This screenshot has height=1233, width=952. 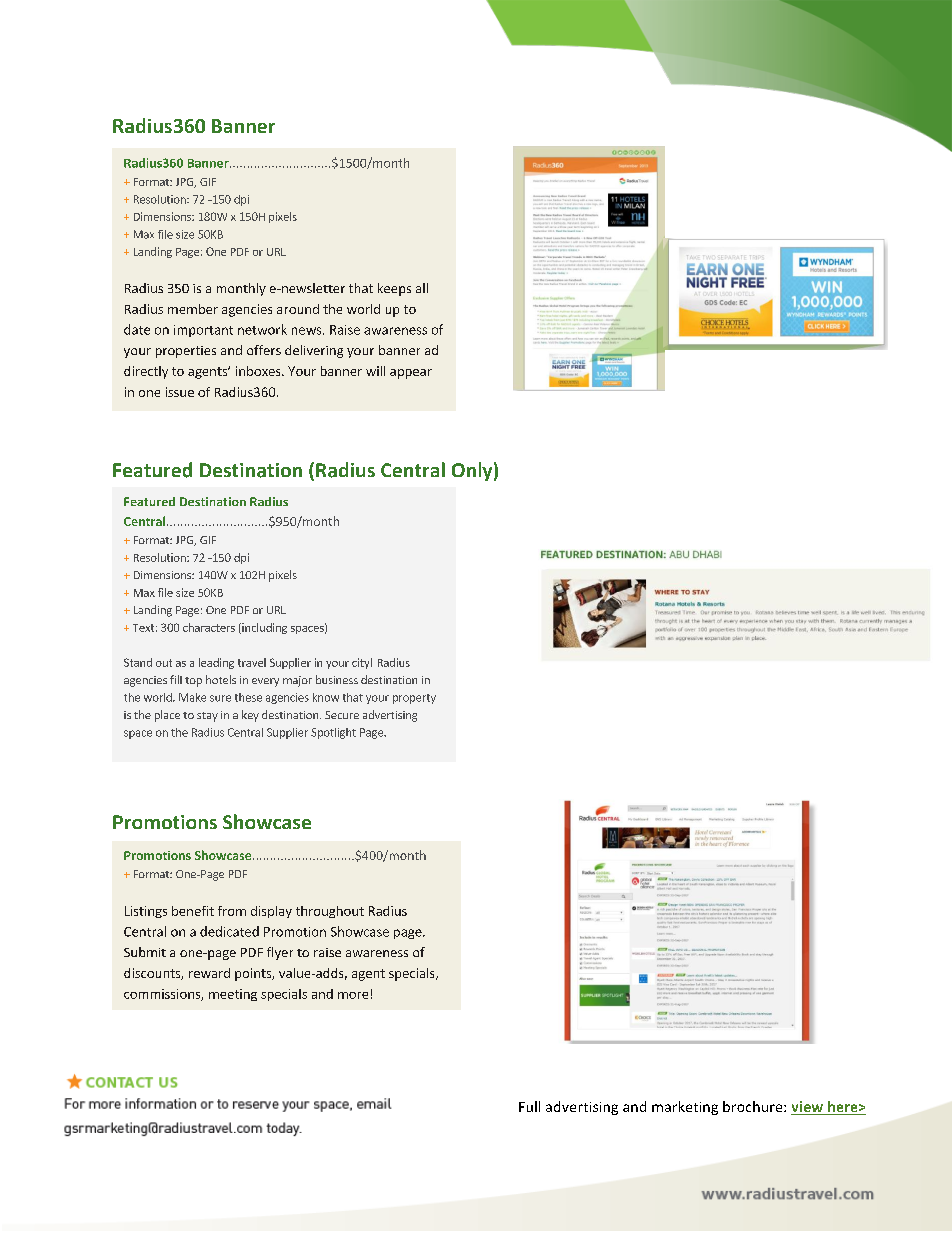 I want to click on throughout, so click(x=330, y=912).
